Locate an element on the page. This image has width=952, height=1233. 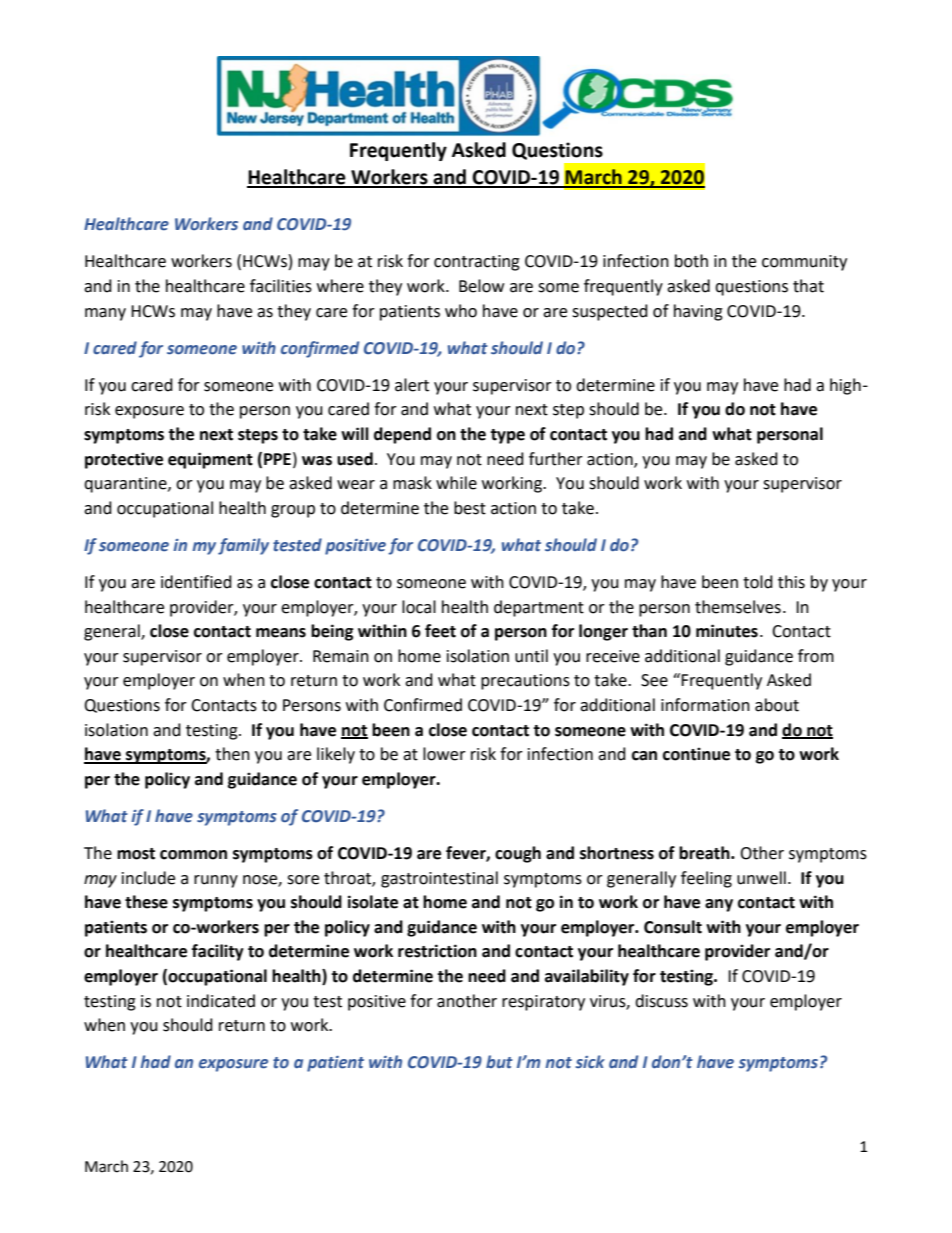
indicated is located at coordinates (221, 1001).
